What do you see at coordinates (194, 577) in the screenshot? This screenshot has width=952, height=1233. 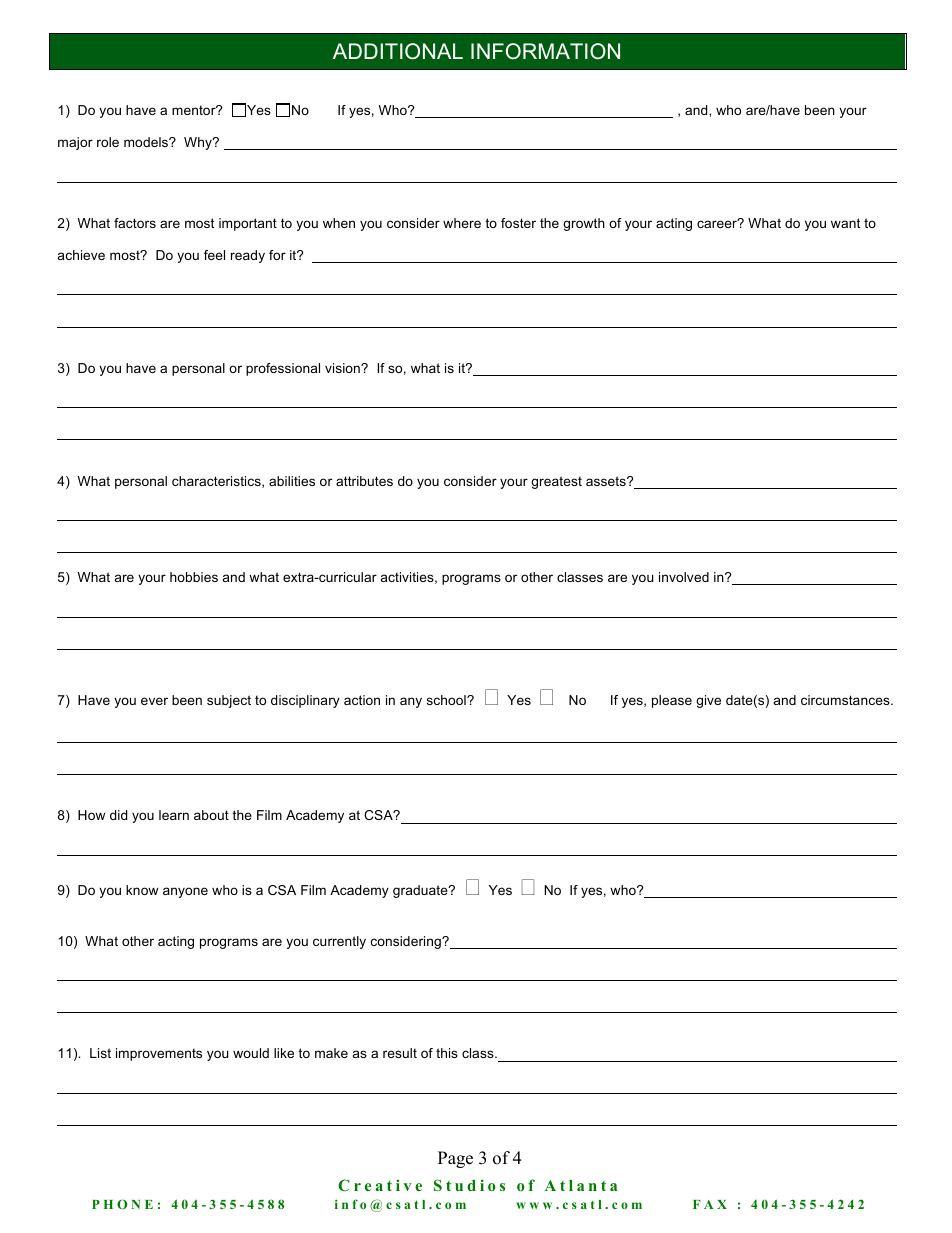 I see `hobbies` at bounding box center [194, 577].
